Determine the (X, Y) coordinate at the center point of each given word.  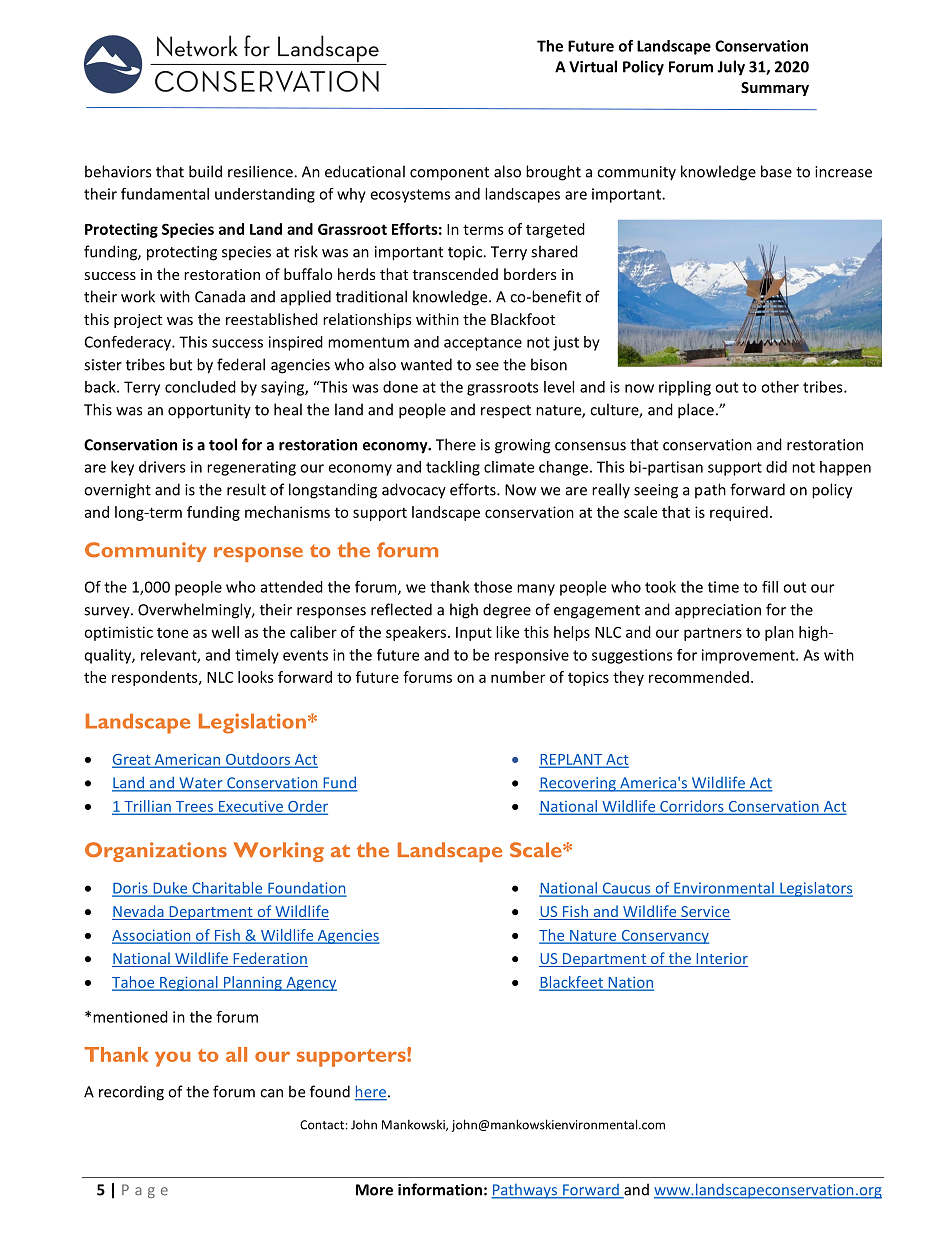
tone (172, 633)
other (780, 387)
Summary (775, 89)
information (440, 1189)
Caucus (626, 889)
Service (705, 913)
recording (131, 1093)
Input (474, 634)
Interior (721, 960)
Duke (170, 889)
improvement (749, 656)
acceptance (483, 344)
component (449, 174)
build (205, 171)
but (181, 364)
